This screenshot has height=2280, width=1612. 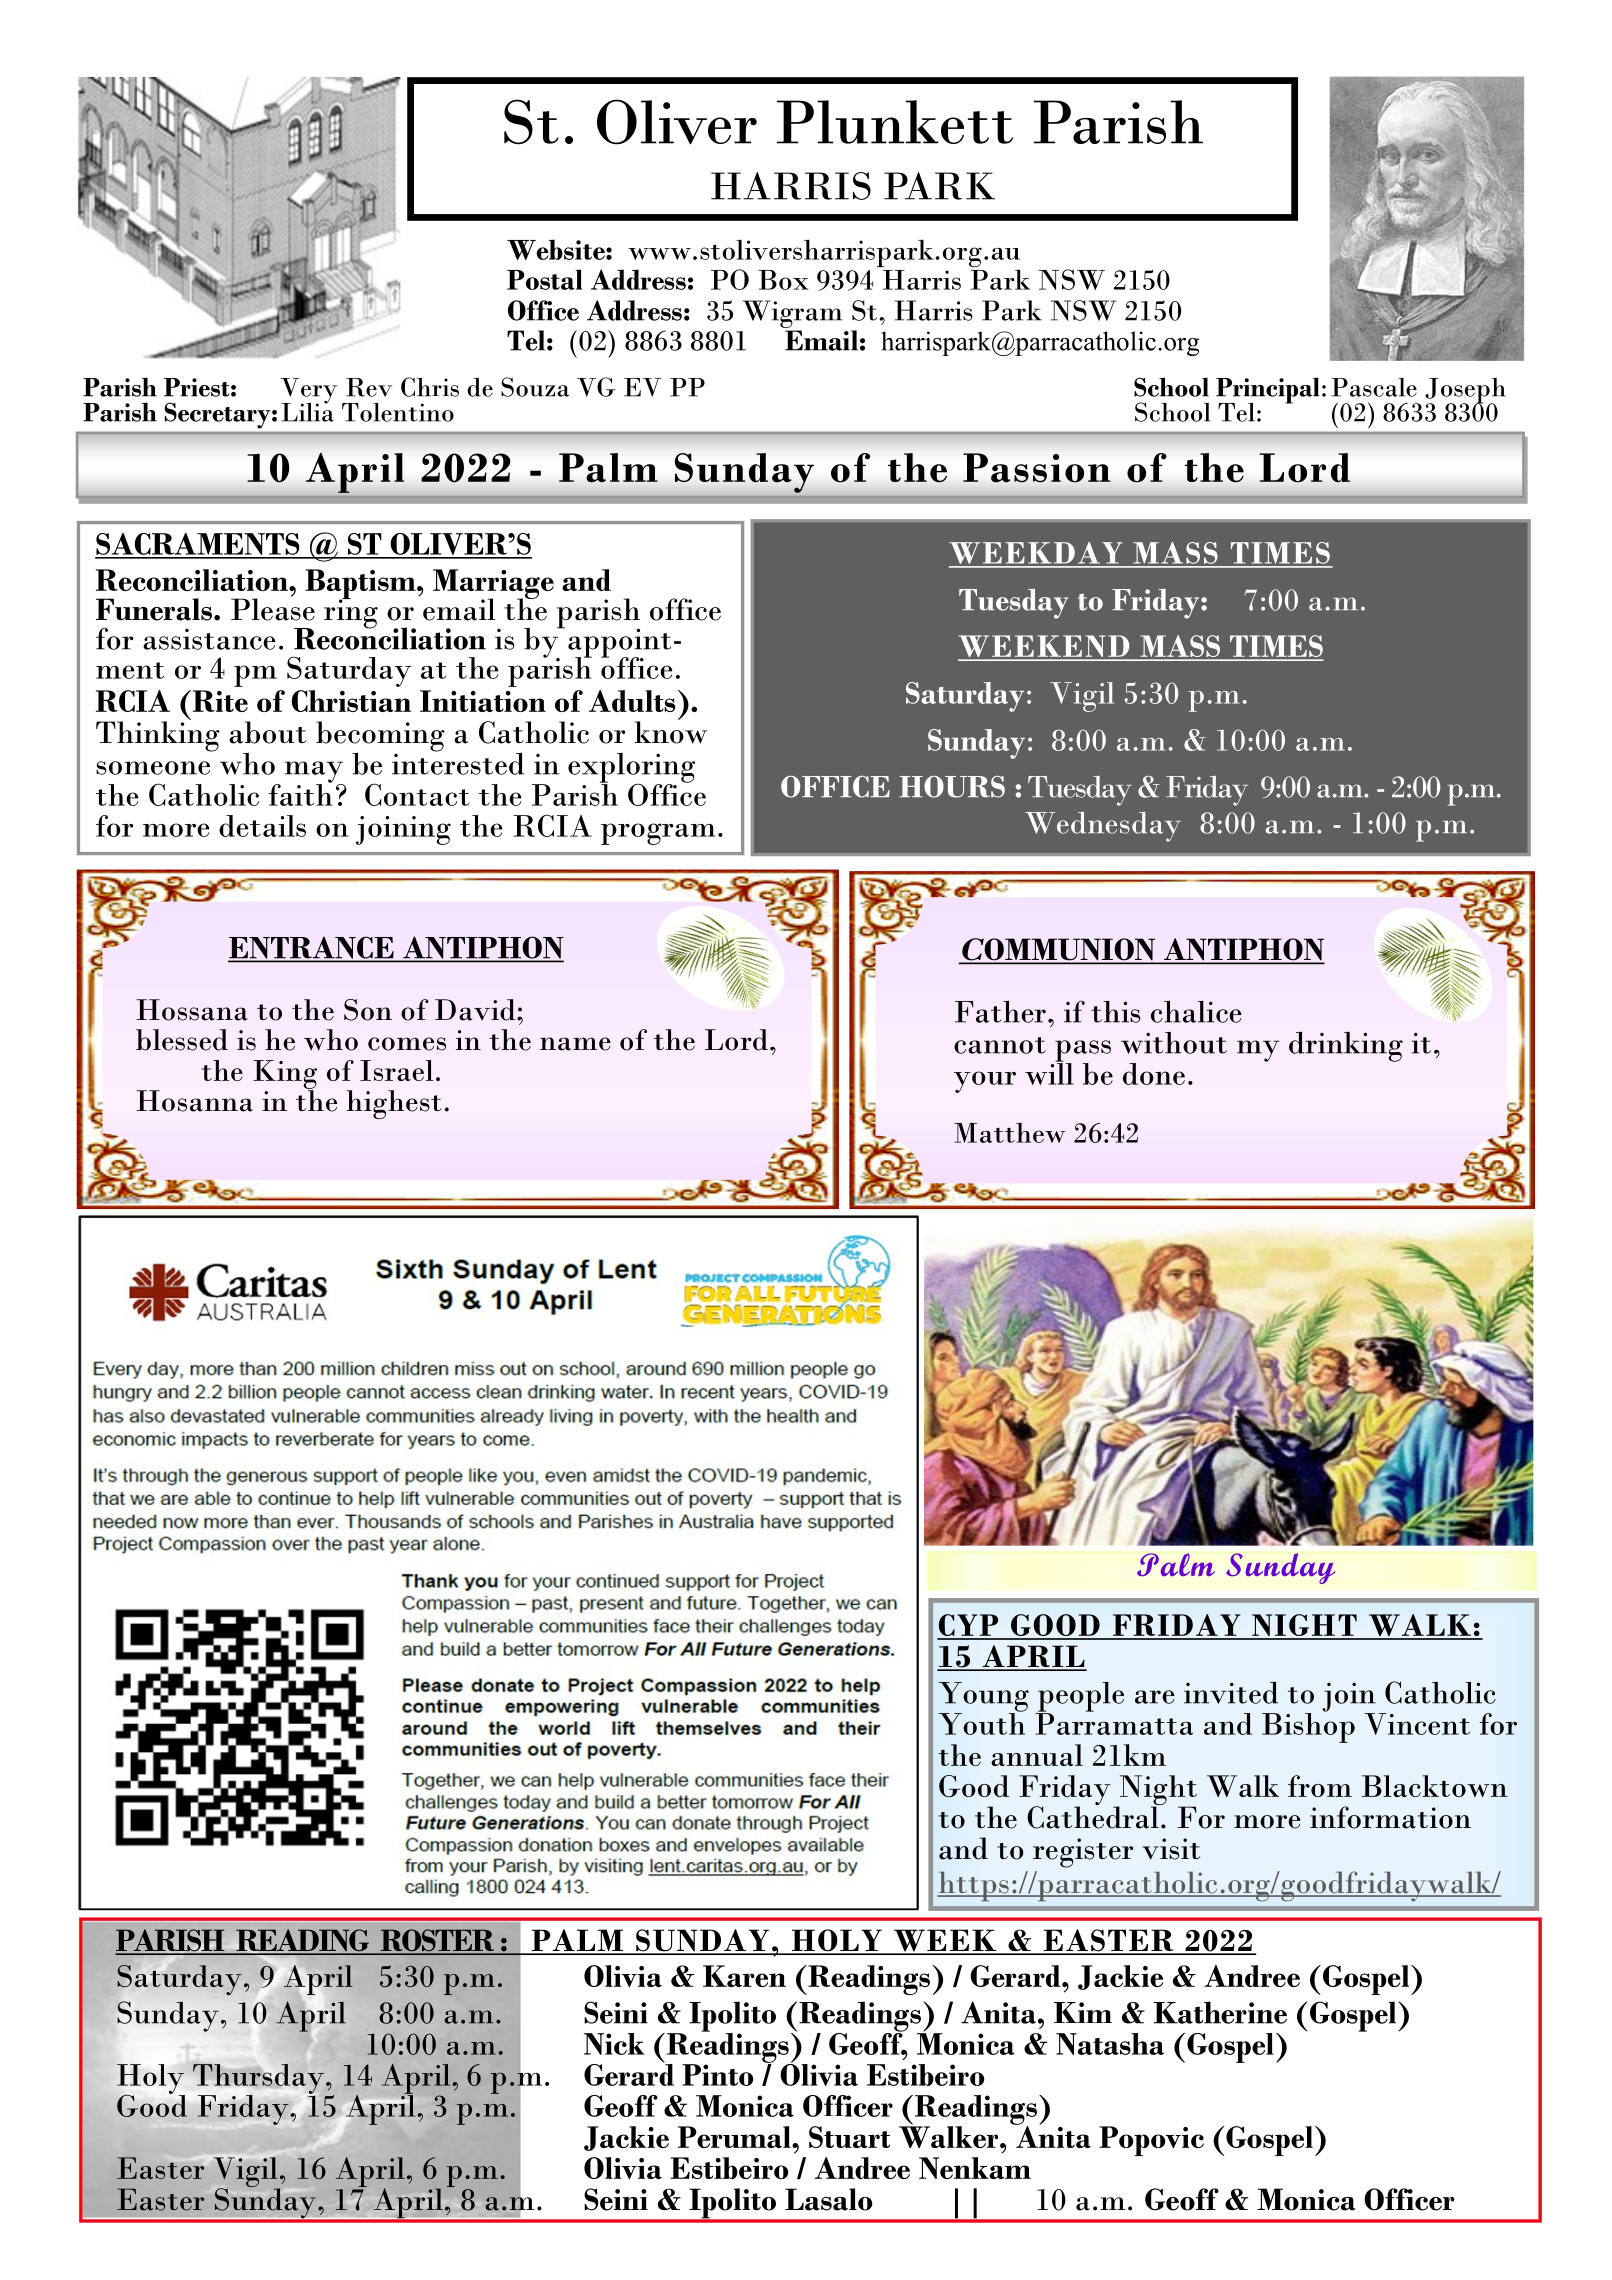 I want to click on Thursday, so click(x=258, y=2080).
